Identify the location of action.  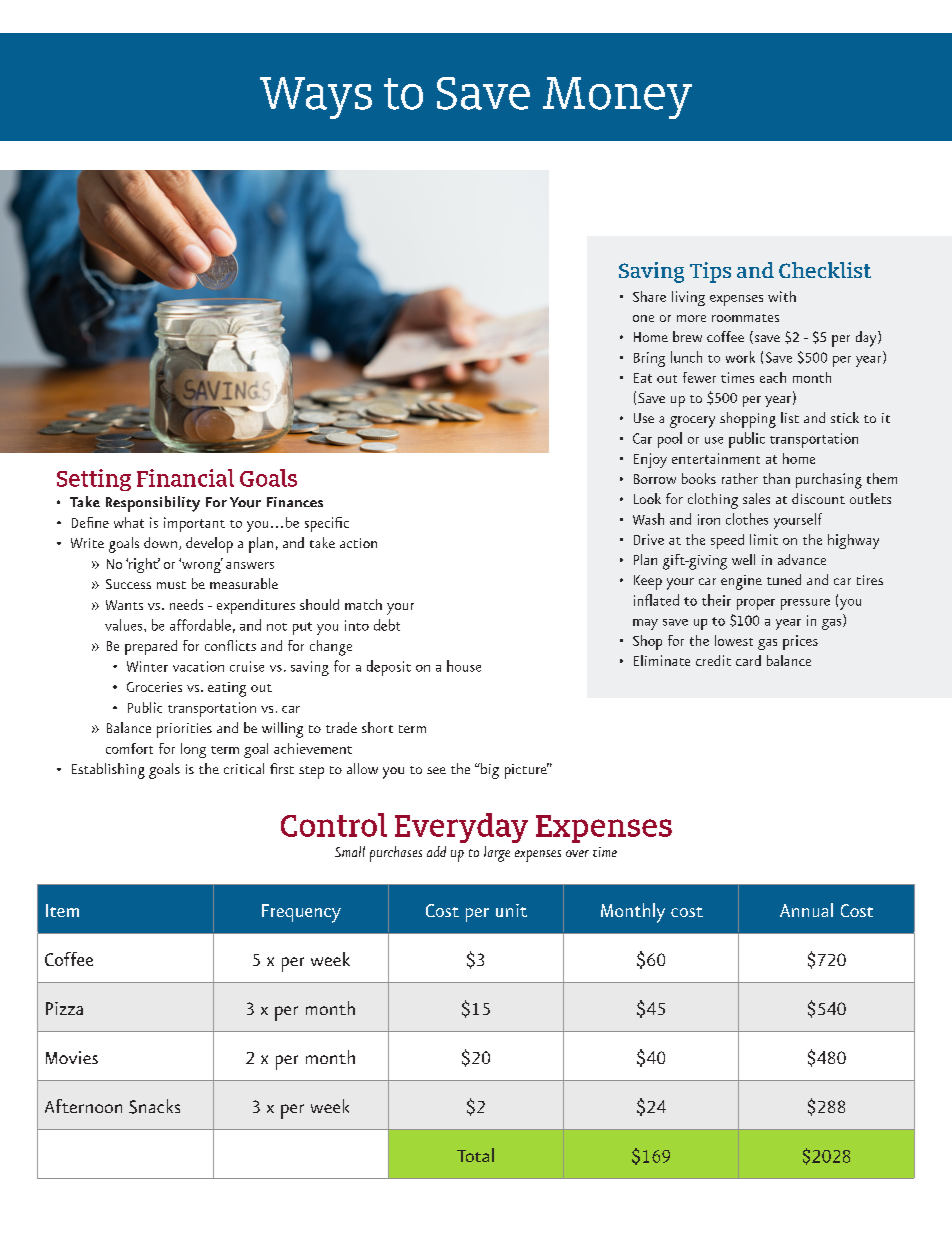
(358, 543).
